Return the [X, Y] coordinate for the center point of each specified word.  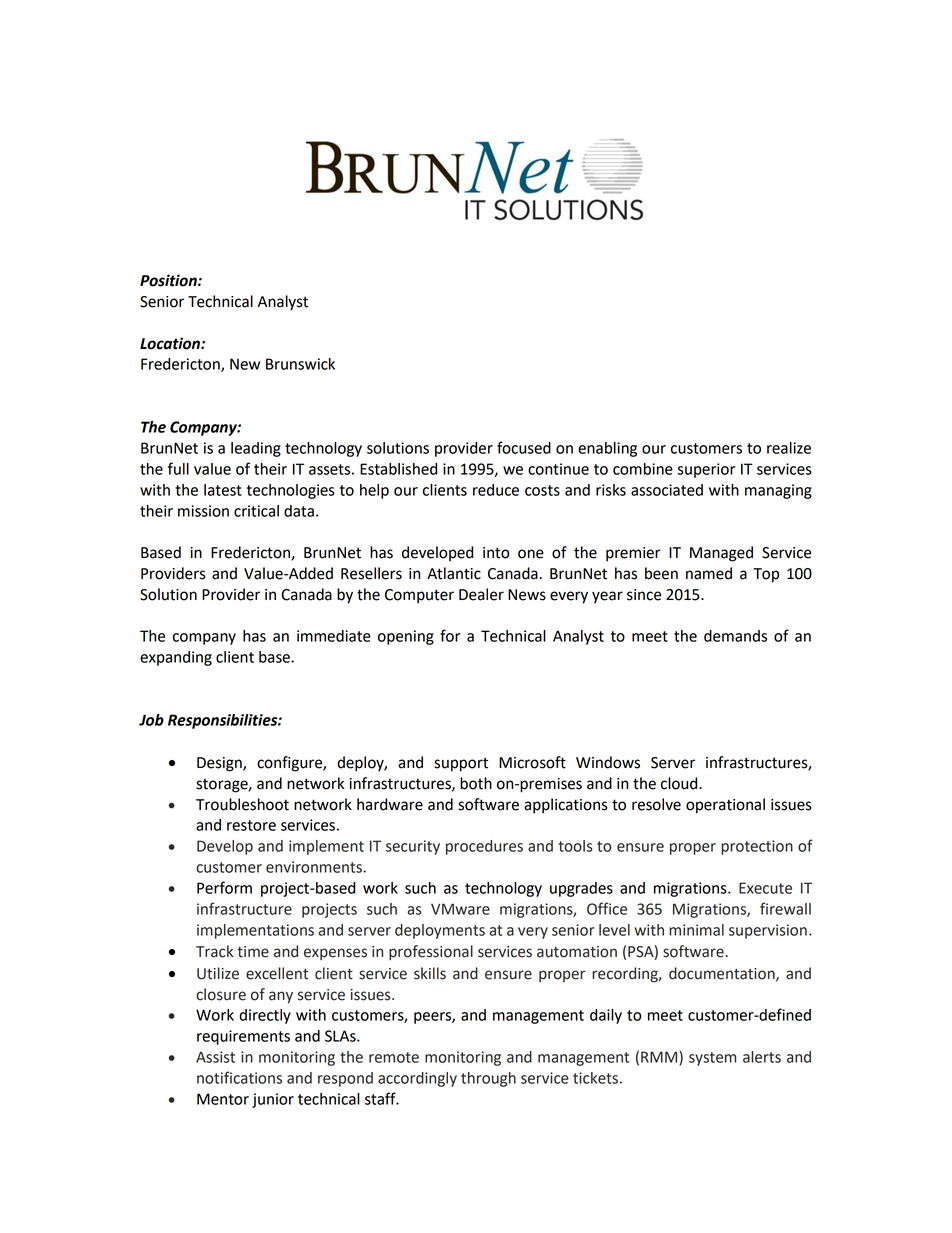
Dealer [481, 594]
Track [214, 951]
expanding [176, 658]
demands [735, 636]
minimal [696, 930]
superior [706, 470]
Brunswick [300, 364]
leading [256, 449]
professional [431, 952]
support [461, 765]
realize [789, 448]
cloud [680, 783]
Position [169, 280]
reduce [496, 490]
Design [220, 764]
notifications [239, 1077]
